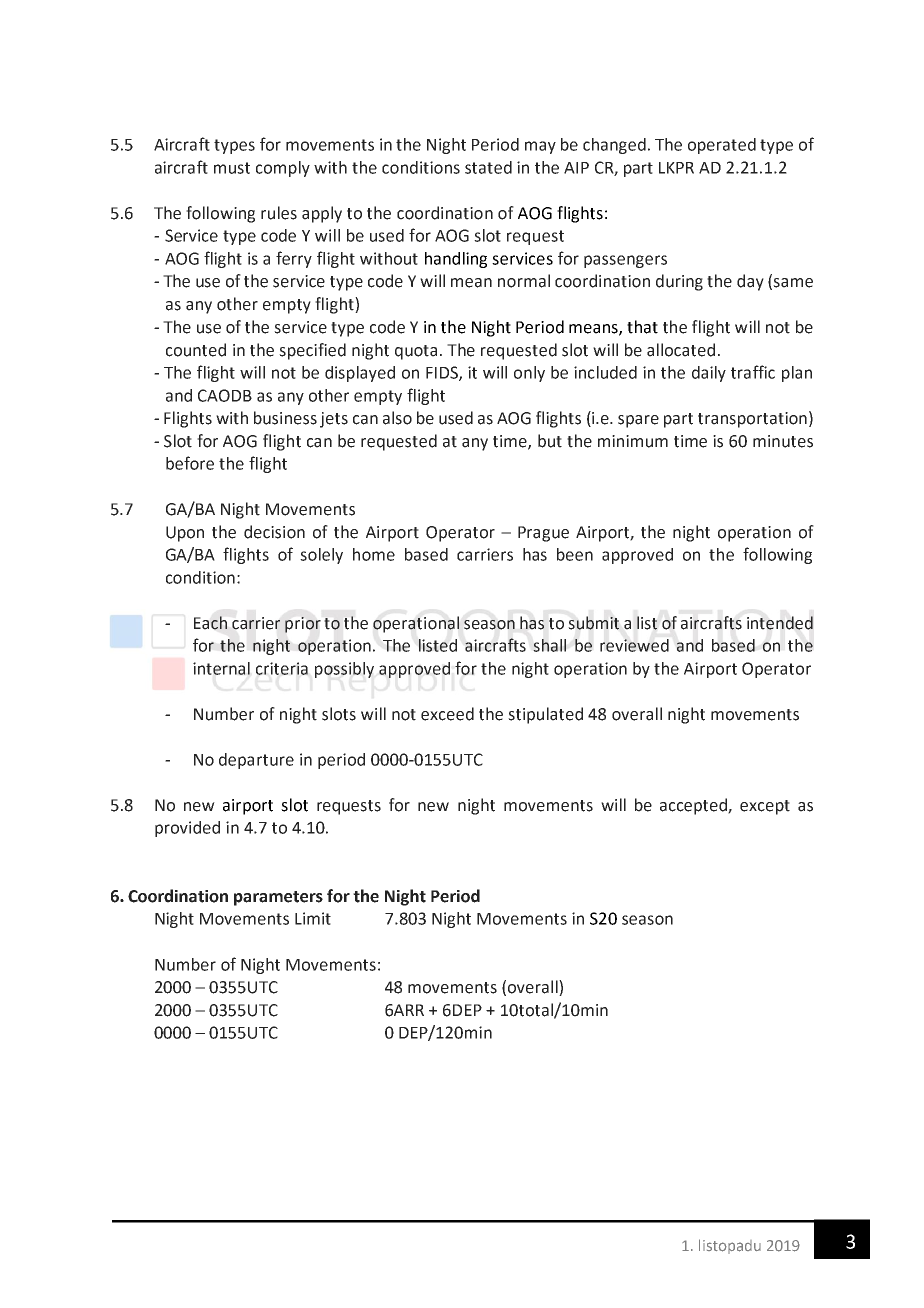 The image size is (924, 1308). Describe the element at coordinates (722, 146) in the screenshot. I see `operated` at that location.
